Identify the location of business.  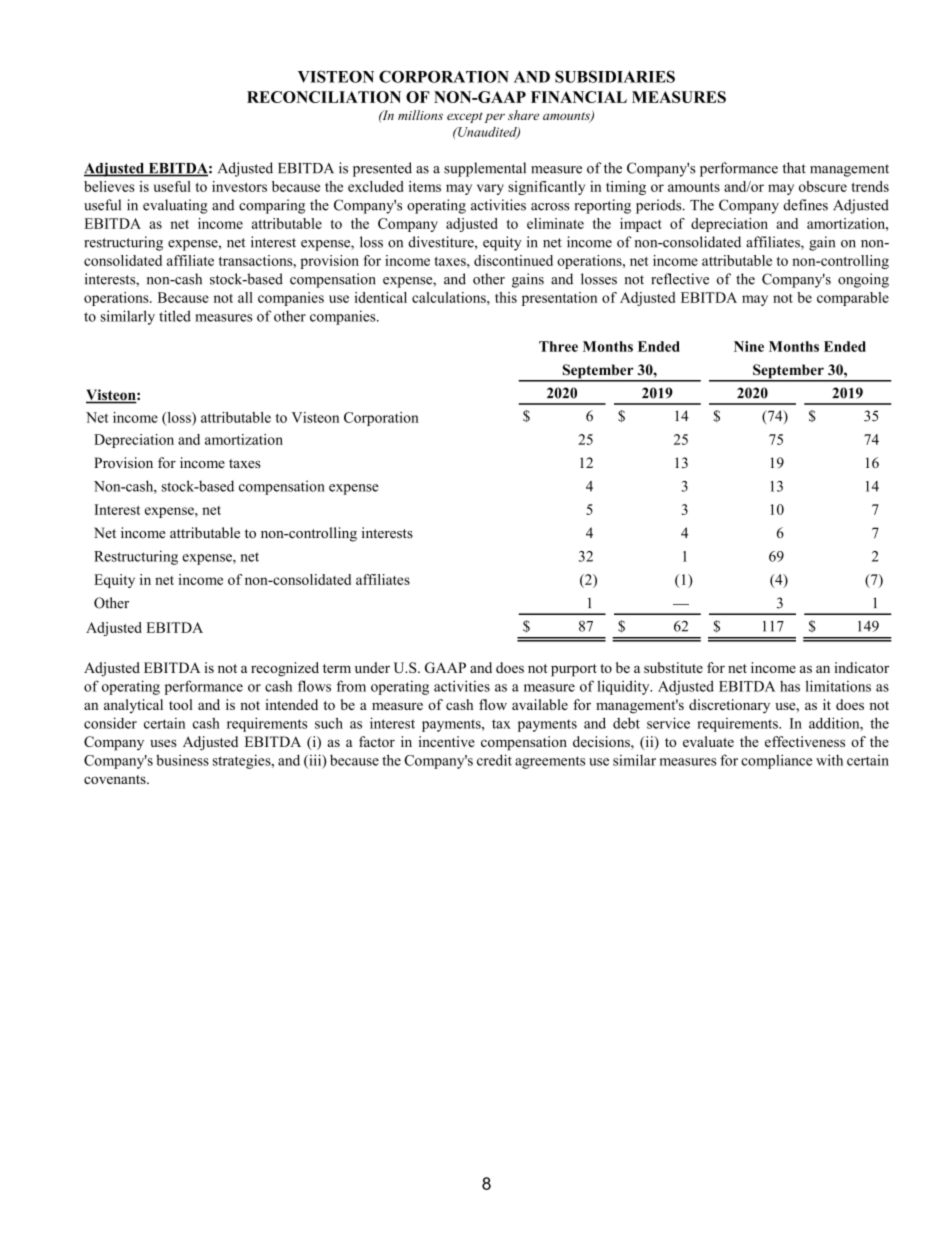
(182, 760).
